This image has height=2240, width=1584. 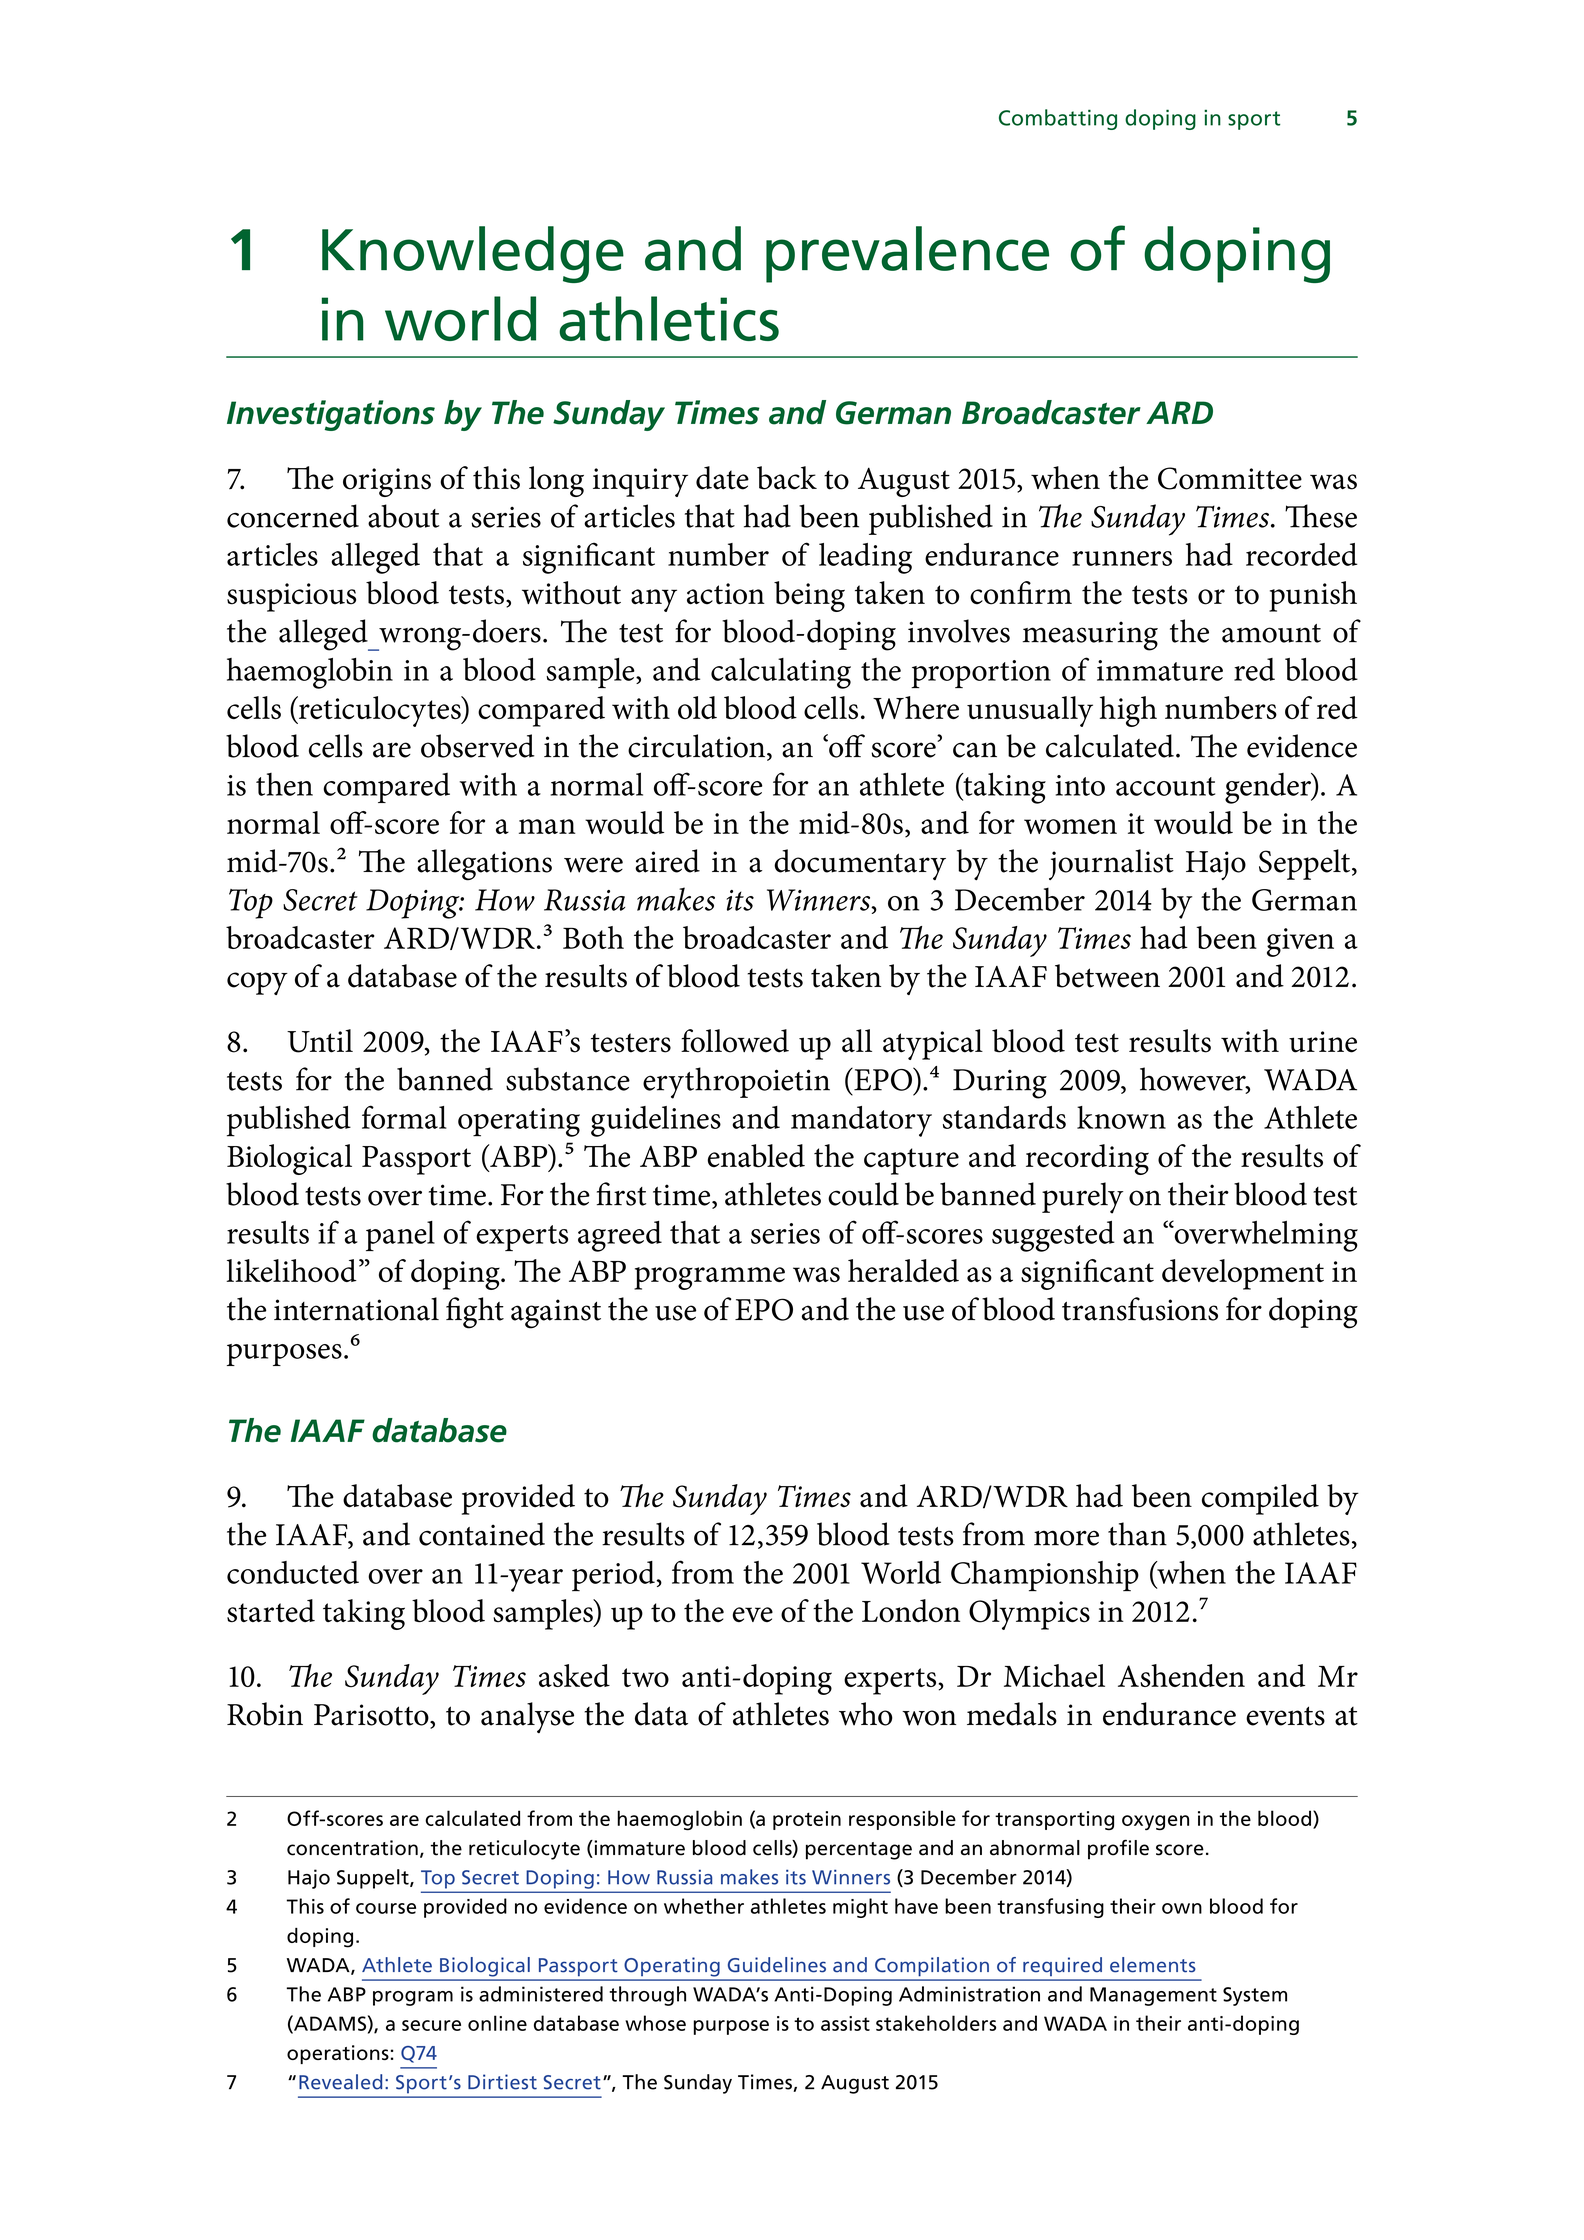 I want to click on amount, so click(x=1271, y=633).
